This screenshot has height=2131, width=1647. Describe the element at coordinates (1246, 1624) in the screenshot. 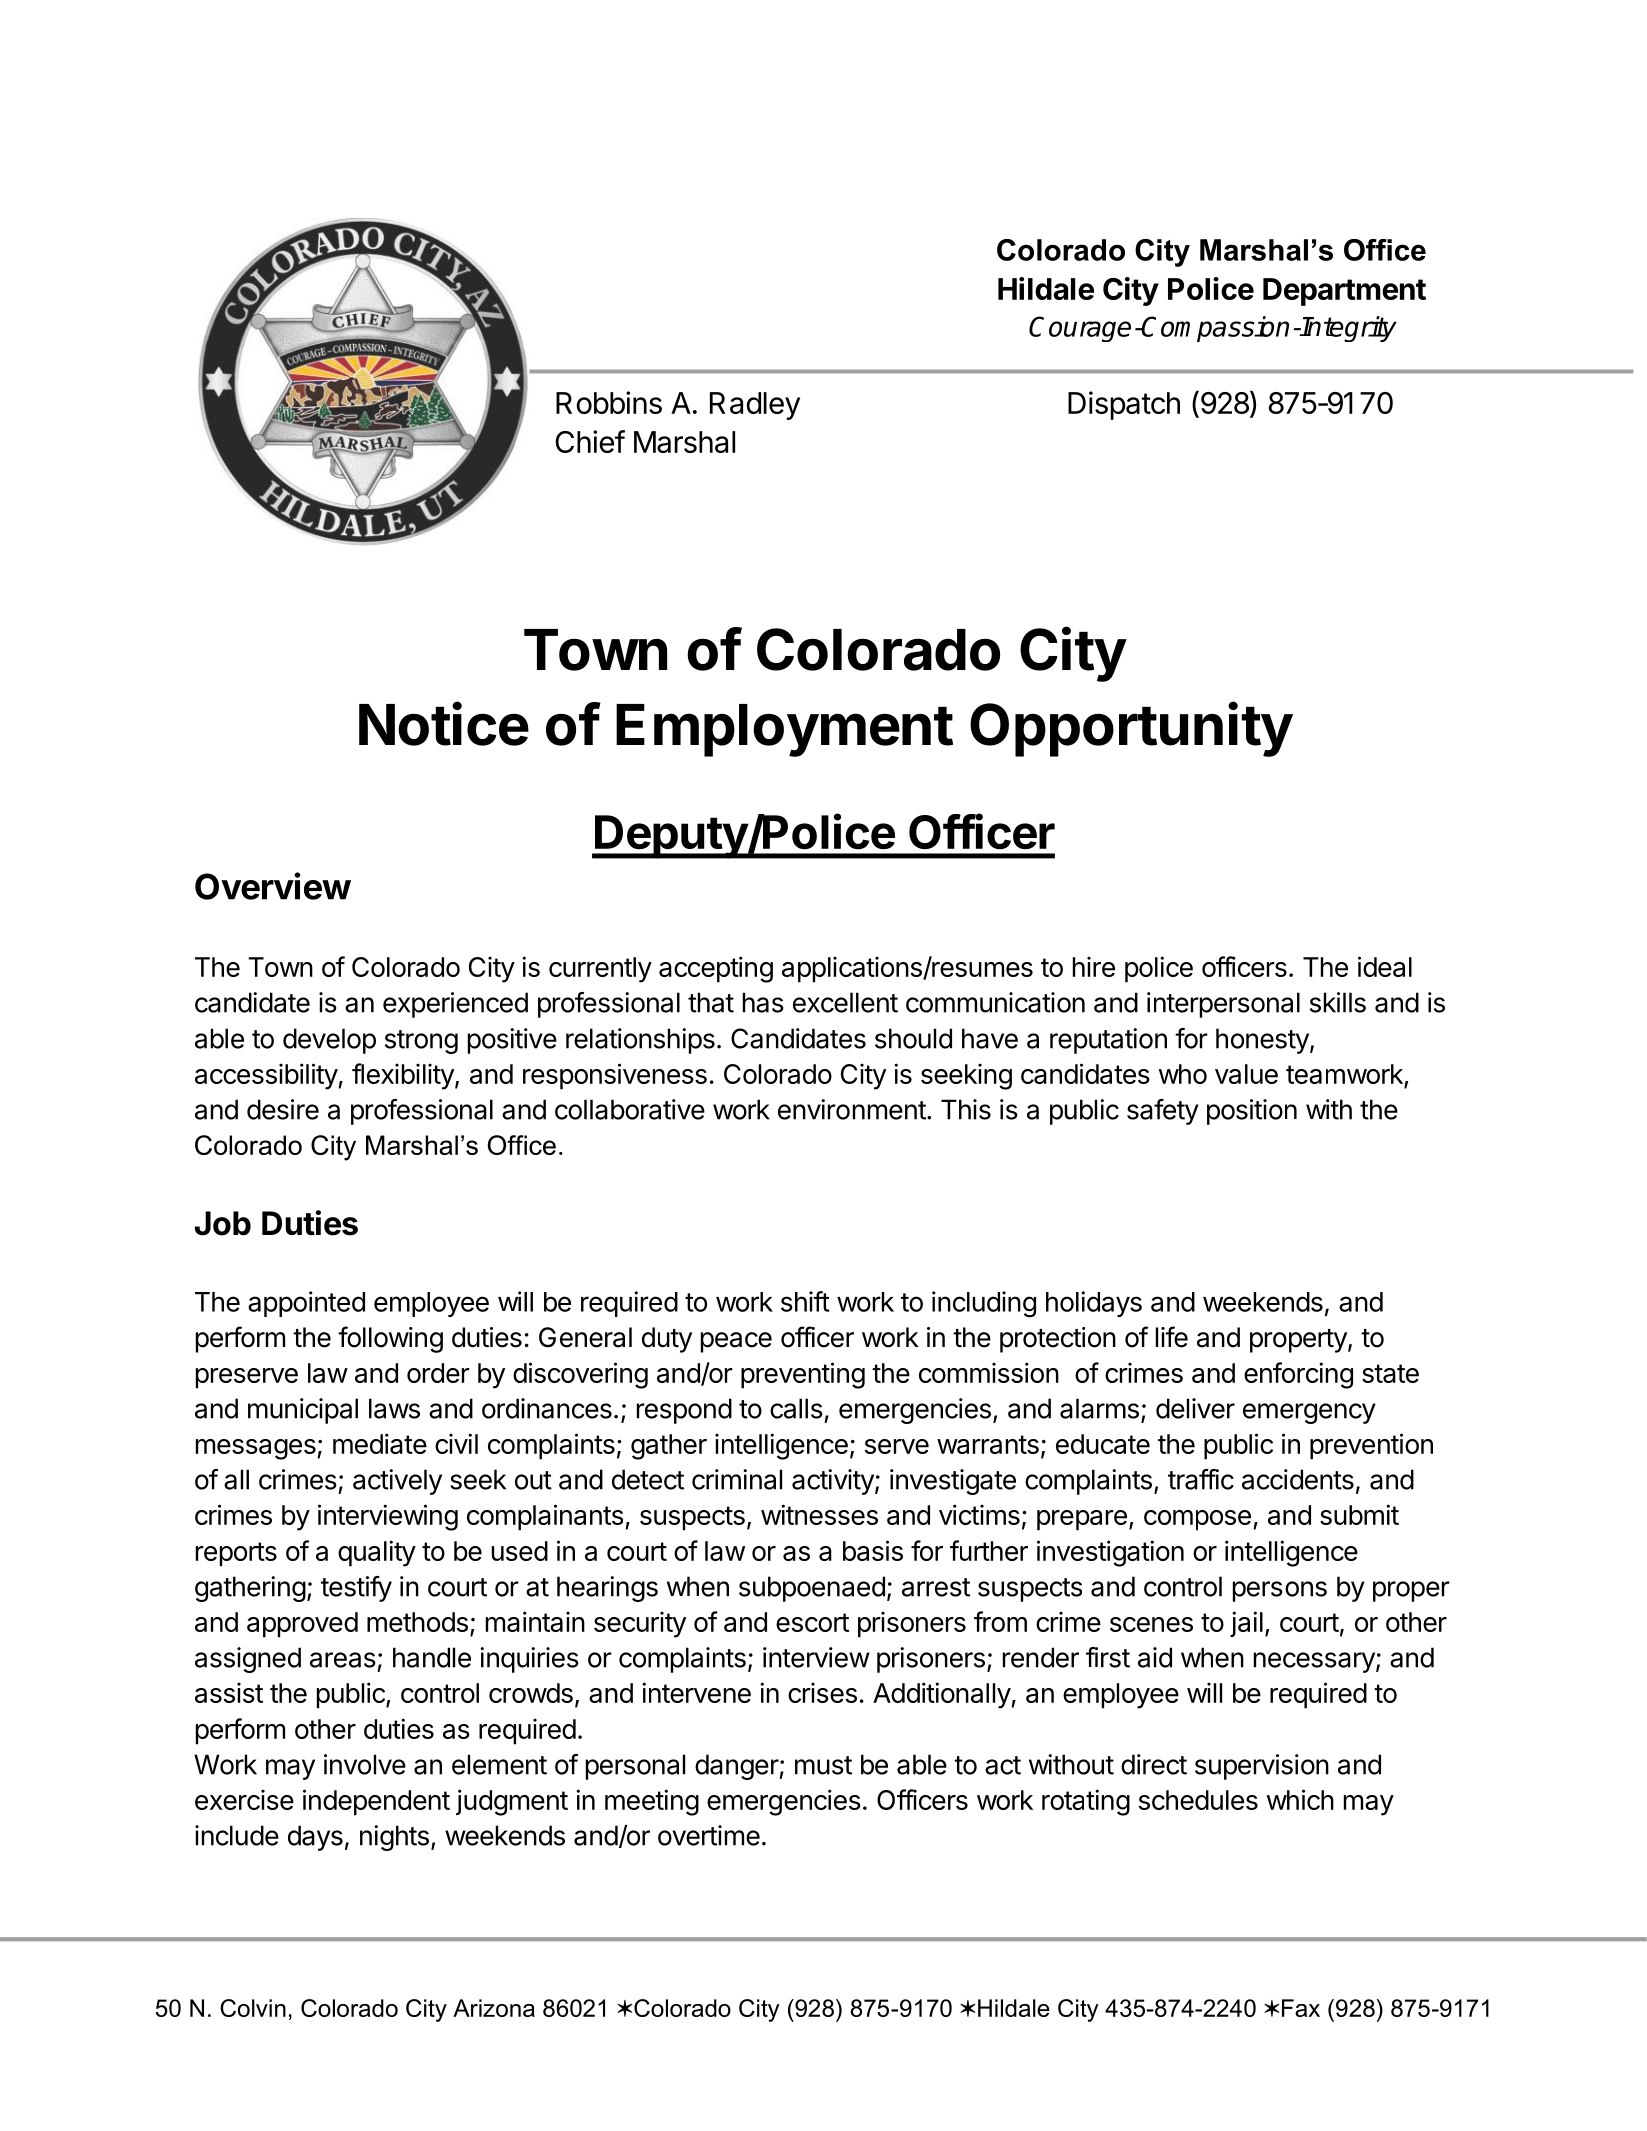

I see `jail` at that location.
